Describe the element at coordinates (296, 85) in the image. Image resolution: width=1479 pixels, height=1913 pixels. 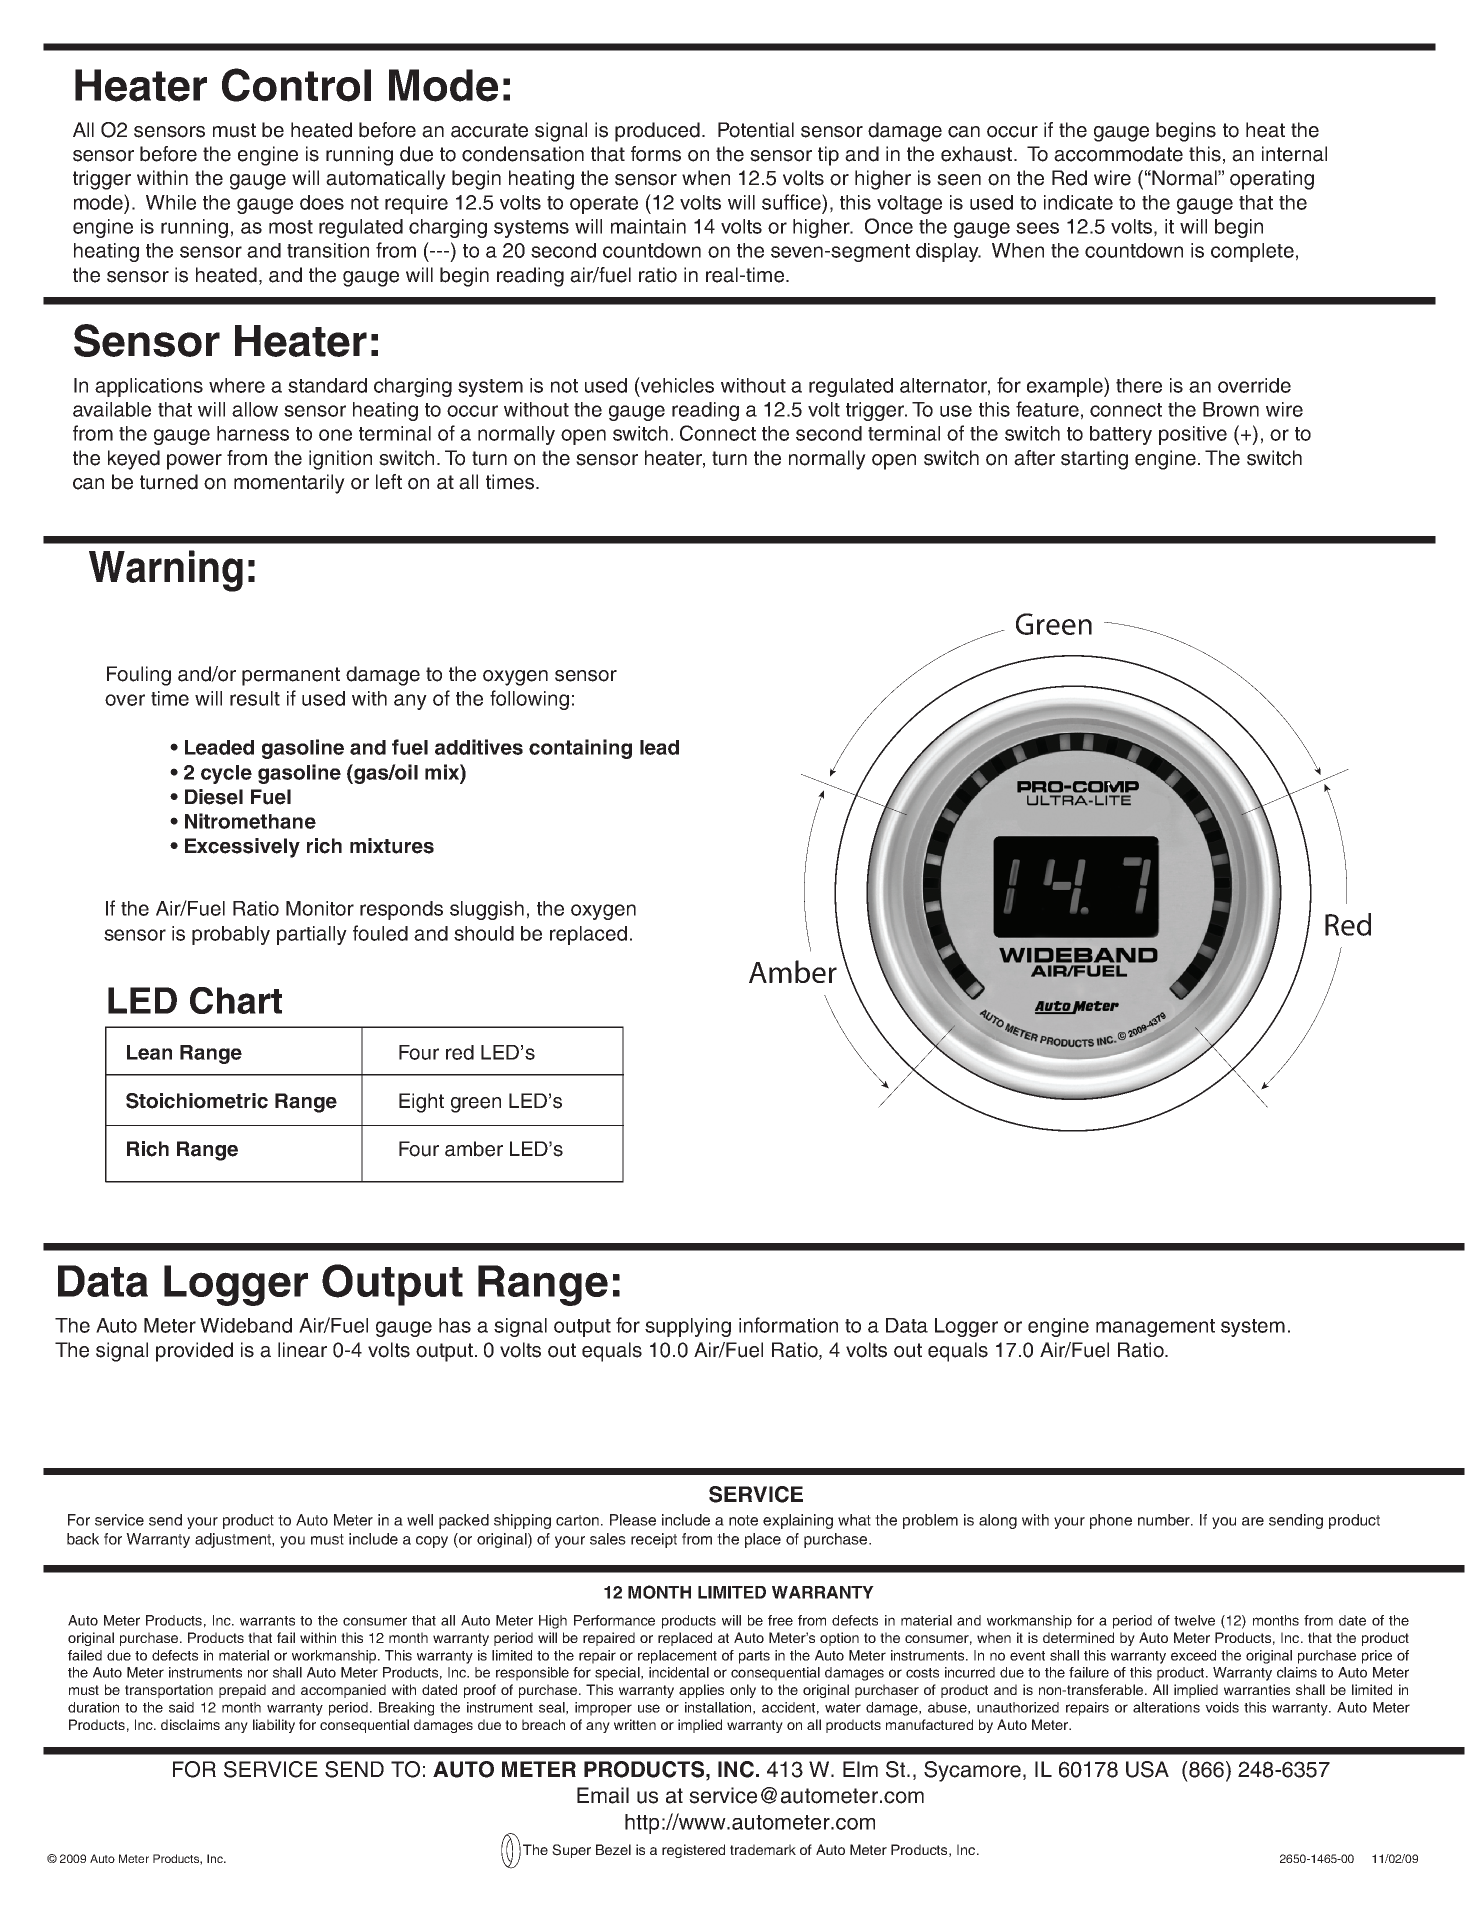
I see `Control` at that location.
